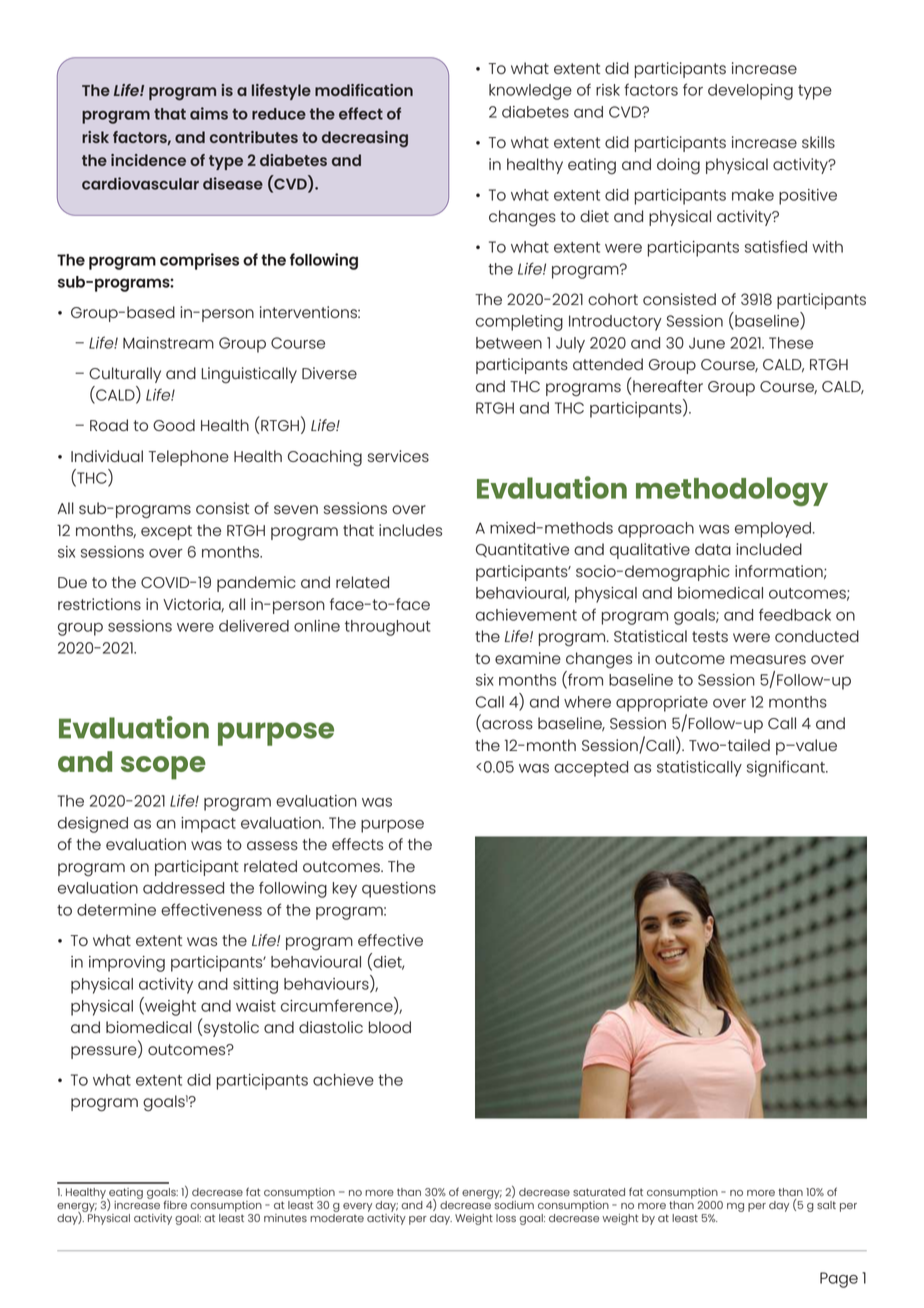 This screenshot has width=924, height=1308. I want to click on developing, so click(750, 92).
